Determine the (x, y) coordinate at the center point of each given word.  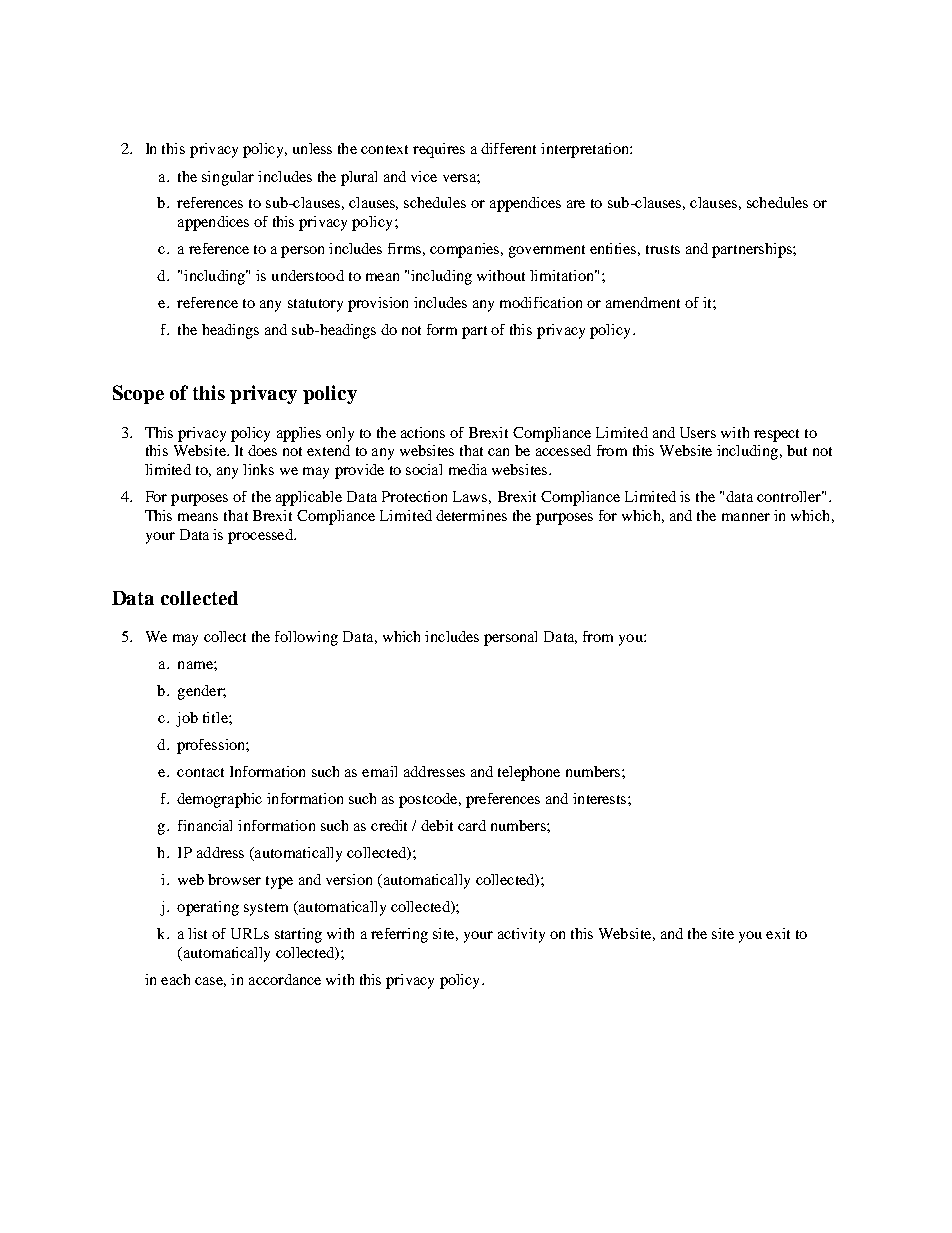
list (197, 933)
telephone (529, 773)
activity (521, 935)
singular (228, 178)
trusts (663, 249)
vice (424, 176)
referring (399, 935)
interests (601, 798)
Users (698, 432)
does (262, 450)
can (498, 452)
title (216, 717)
